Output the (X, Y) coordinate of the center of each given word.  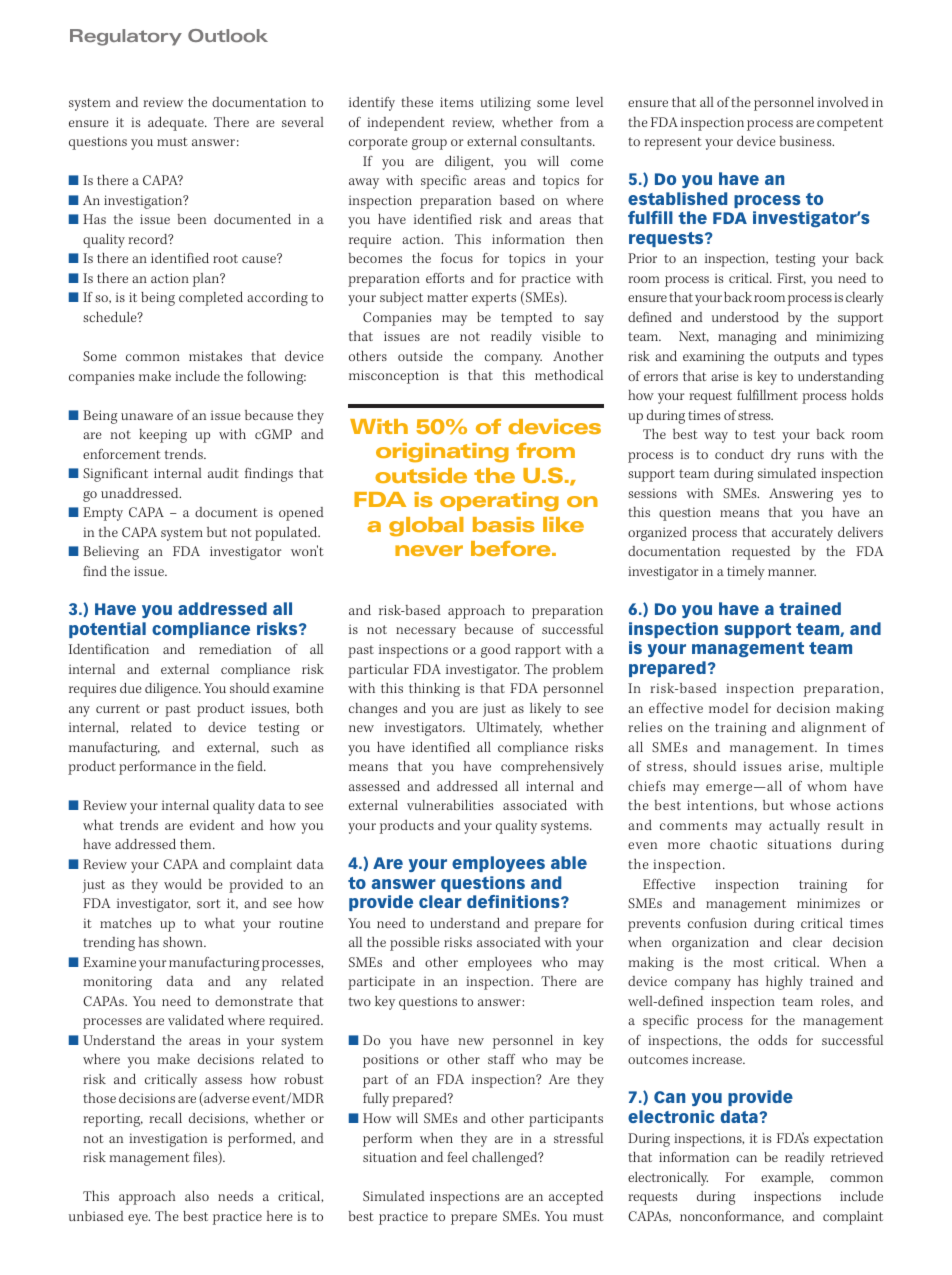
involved (843, 102)
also (197, 1196)
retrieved (857, 1157)
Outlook (228, 35)
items (456, 102)
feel (457, 1157)
